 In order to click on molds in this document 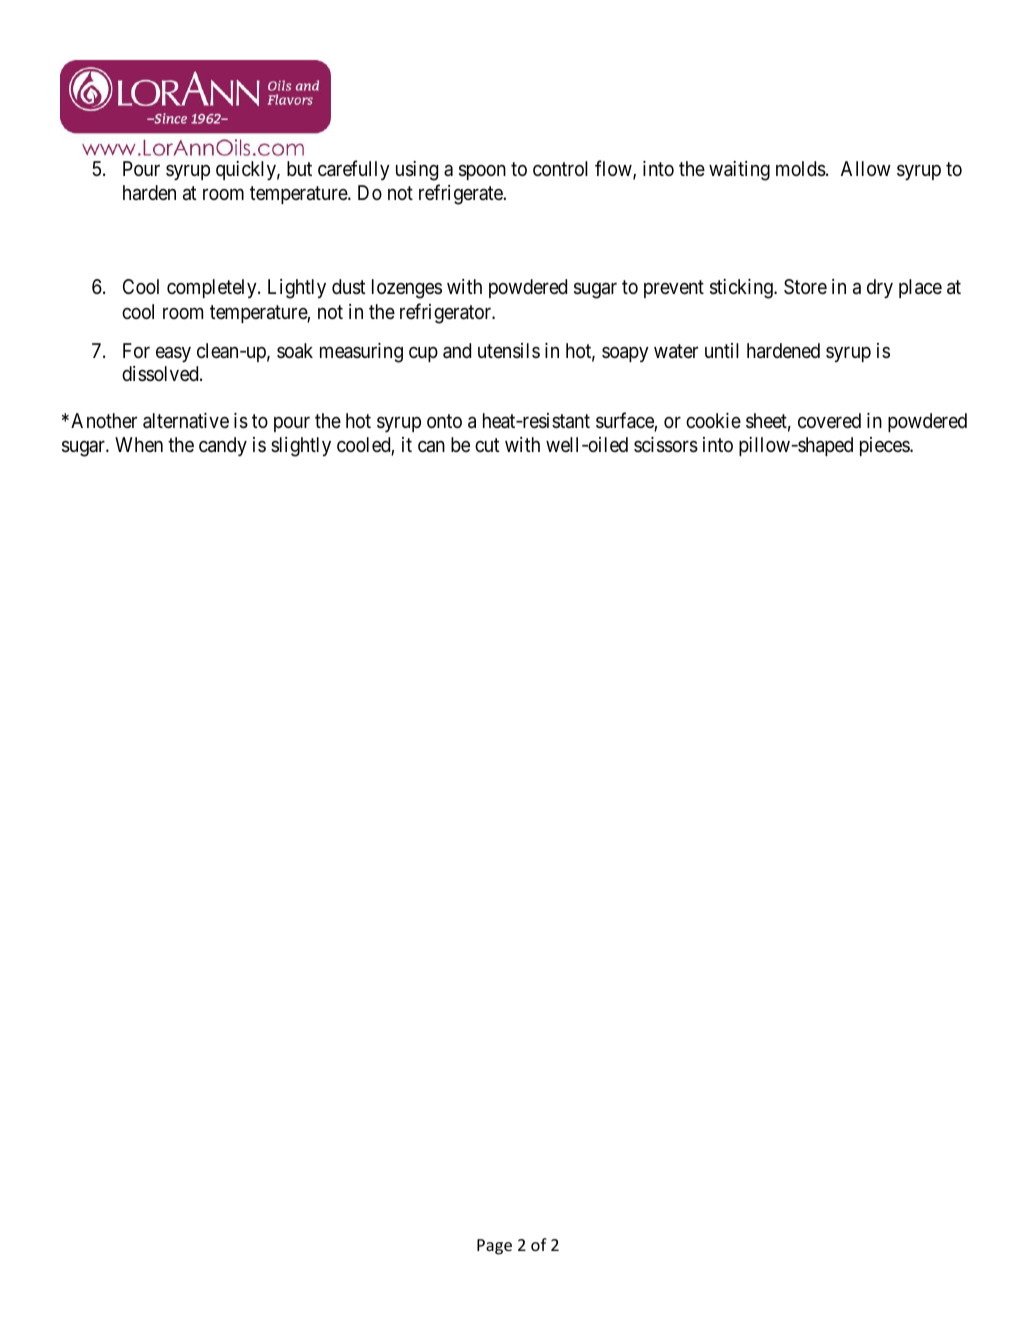, I will do `click(801, 169)`.
